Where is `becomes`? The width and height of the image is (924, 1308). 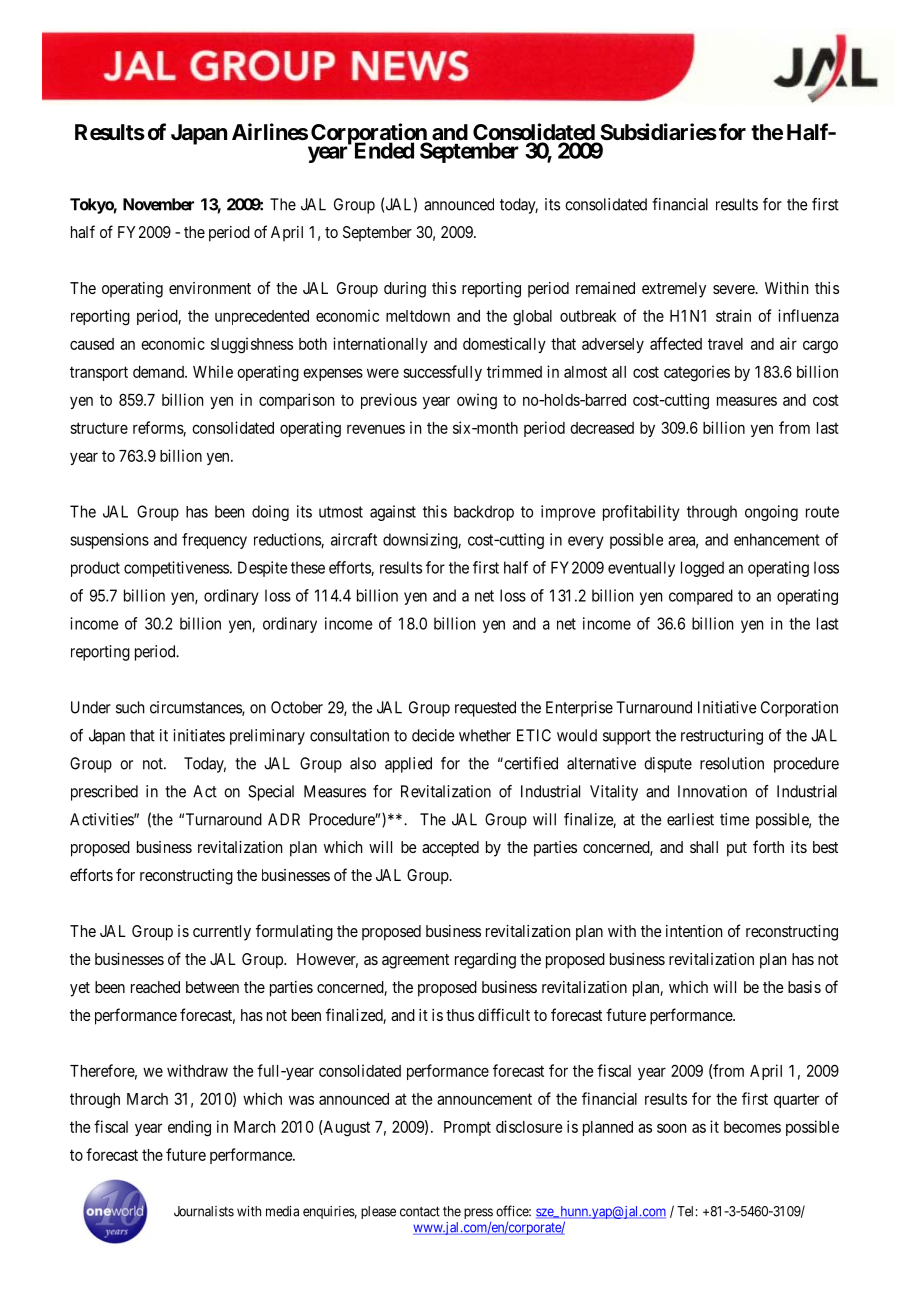 becomes is located at coordinates (752, 1127).
